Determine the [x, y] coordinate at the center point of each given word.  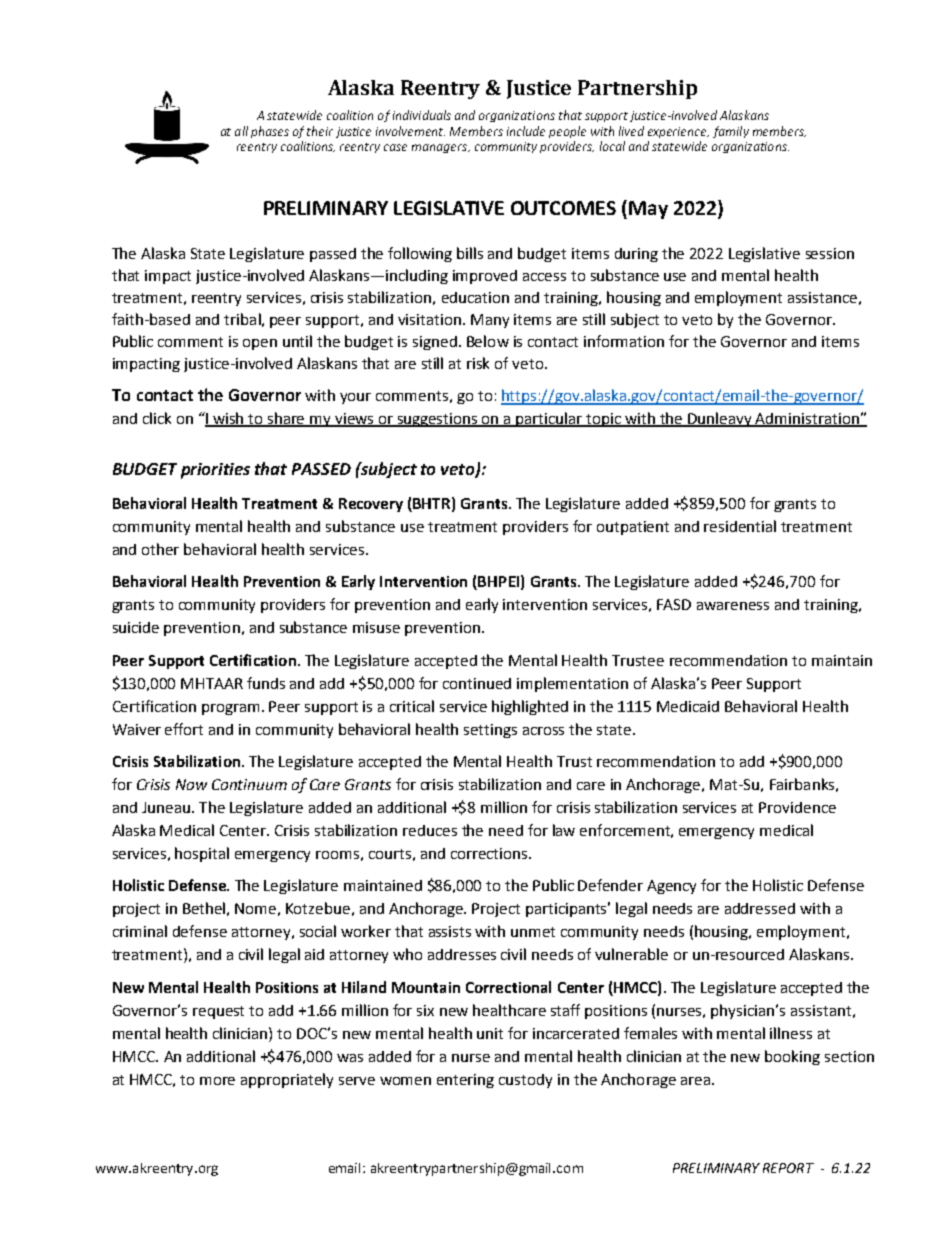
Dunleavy [721, 419]
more [217, 1081]
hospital [202, 854]
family [731, 132]
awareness [733, 606]
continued [477, 683]
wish [229, 419]
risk [478, 363]
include [526, 131]
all [241, 131]
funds [266, 683]
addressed [760, 908]
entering [465, 1081]
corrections [490, 853]
